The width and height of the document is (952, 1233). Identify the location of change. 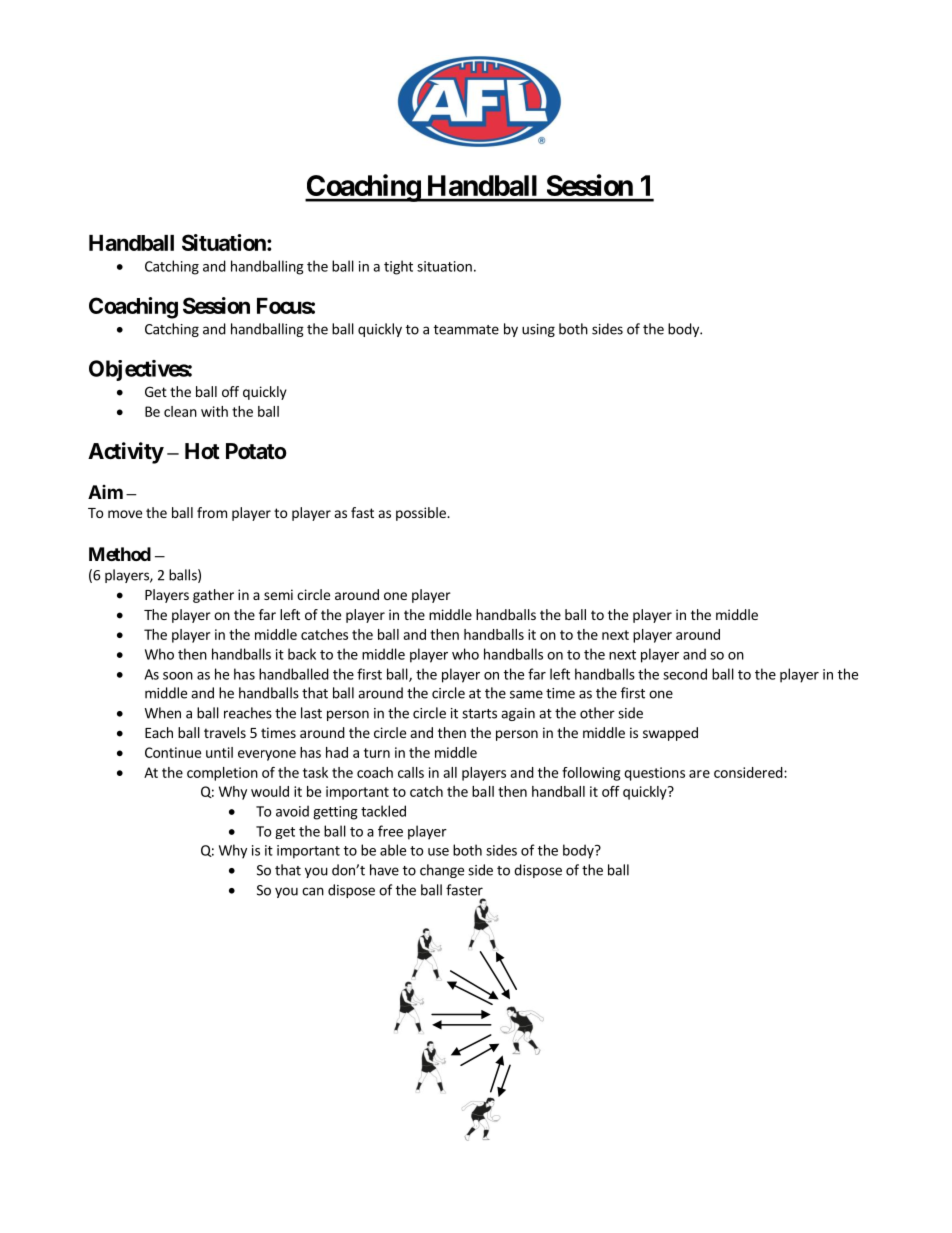
(442, 871).
